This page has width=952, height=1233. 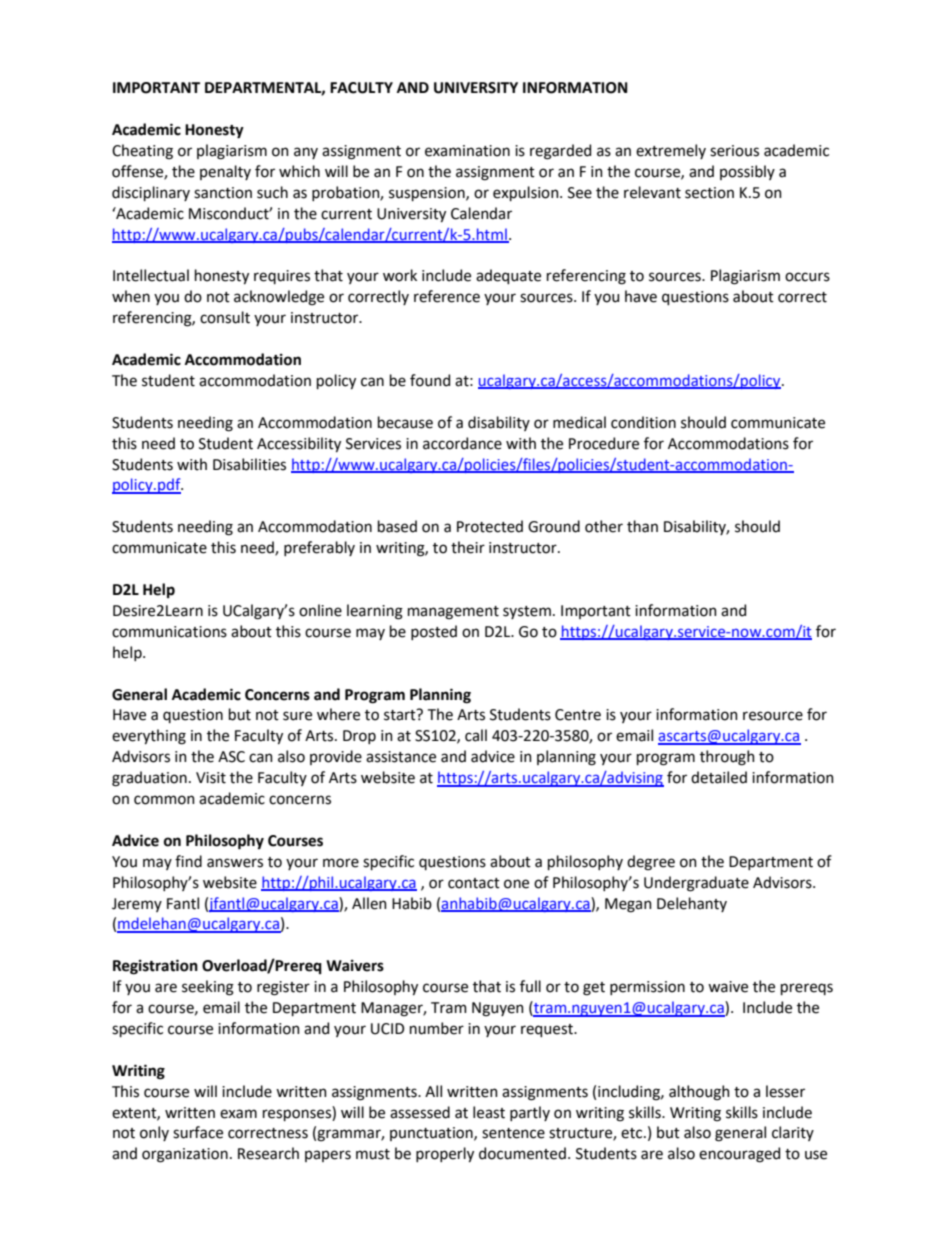 I want to click on resource, so click(x=773, y=716).
